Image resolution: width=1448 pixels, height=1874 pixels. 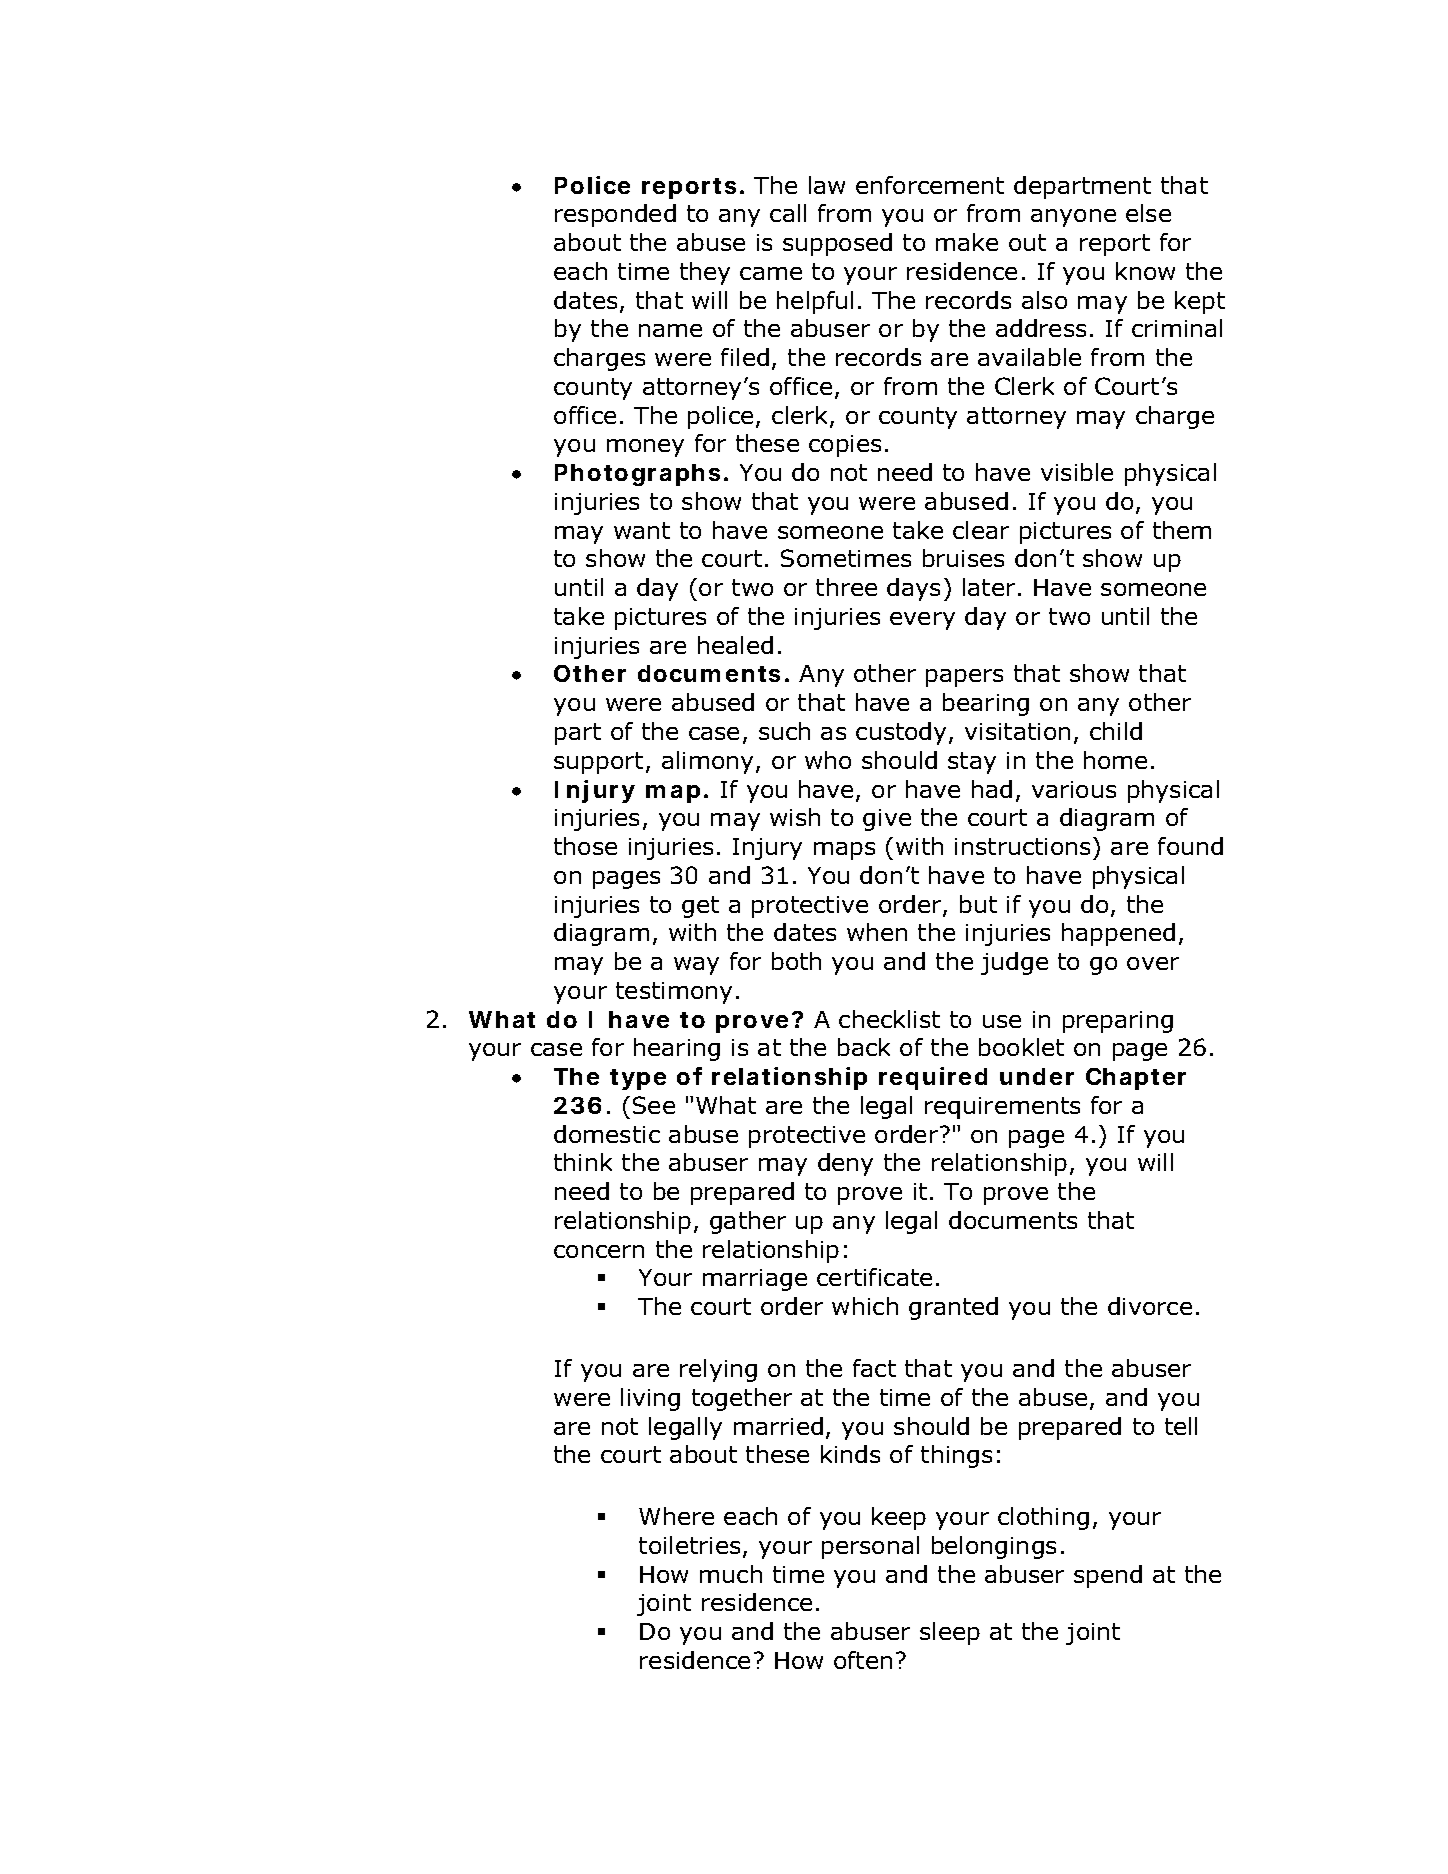 I want to click on toiletries, so click(x=689, y=1545).
